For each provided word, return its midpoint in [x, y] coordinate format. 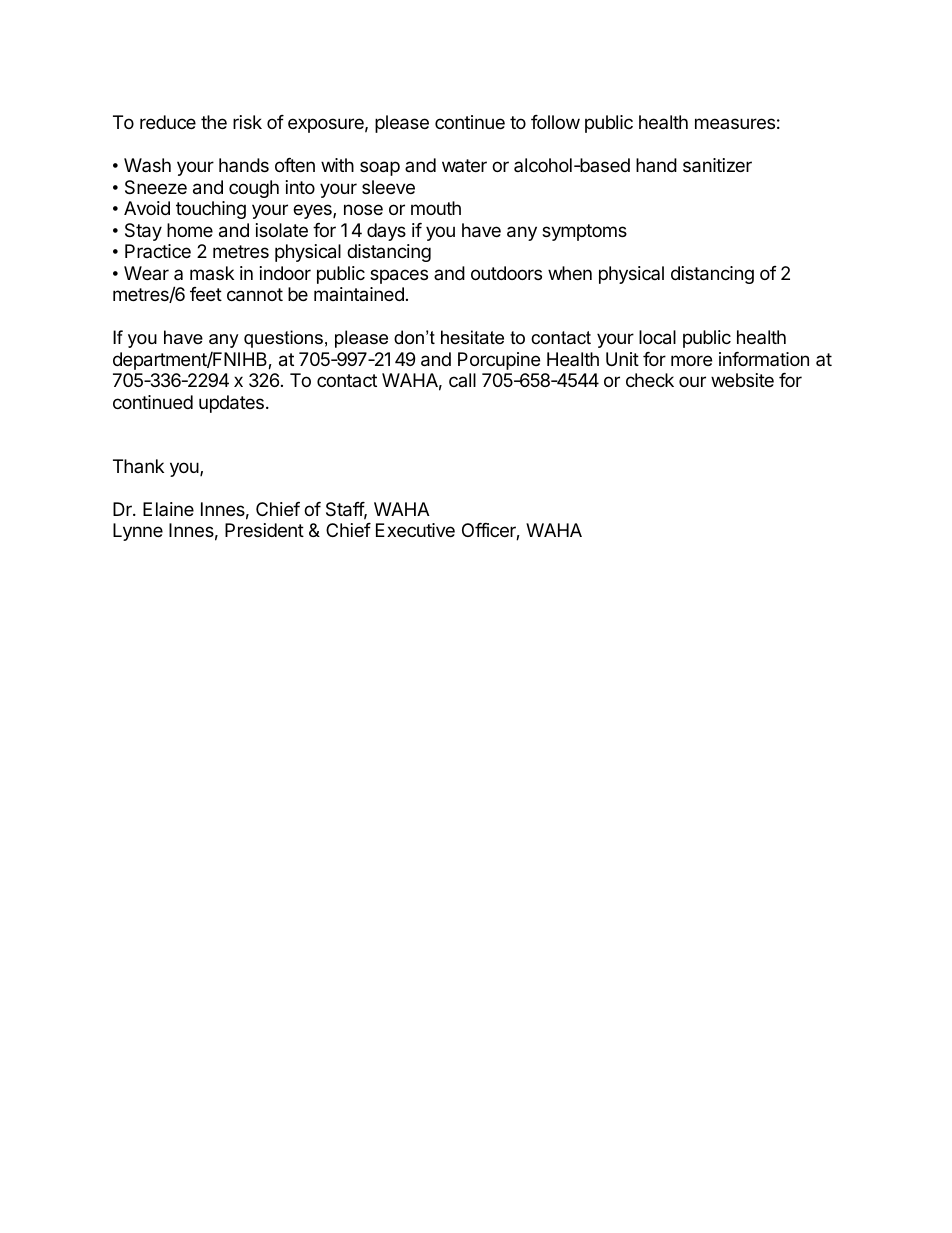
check [650, 380]
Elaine [168, 509]
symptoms [584, 232]
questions [283, 339]
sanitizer [717, 165]
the [214, 122]
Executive [415, 530]
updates [231, 404]
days [386, 232]
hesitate [472, 337]
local [657, 337]
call [462, 380]
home [190, 230]
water [464, 165]
